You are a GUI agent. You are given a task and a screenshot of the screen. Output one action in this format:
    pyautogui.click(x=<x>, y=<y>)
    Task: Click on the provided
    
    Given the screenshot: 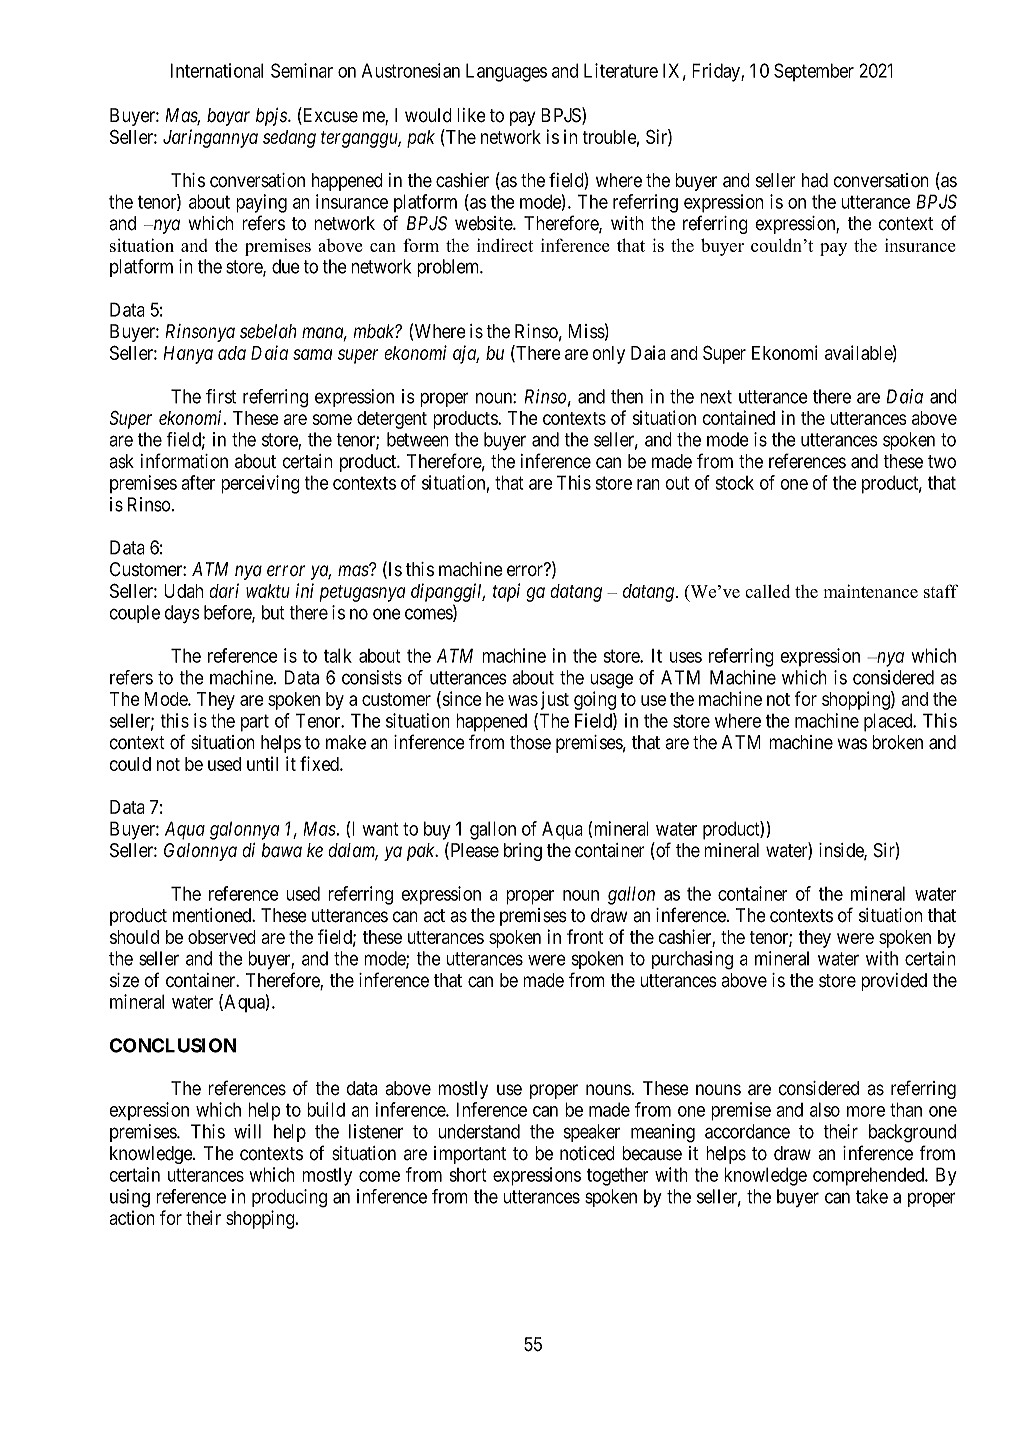 What is the action you would take?
    pyautogui.click(x=894, y=982)
